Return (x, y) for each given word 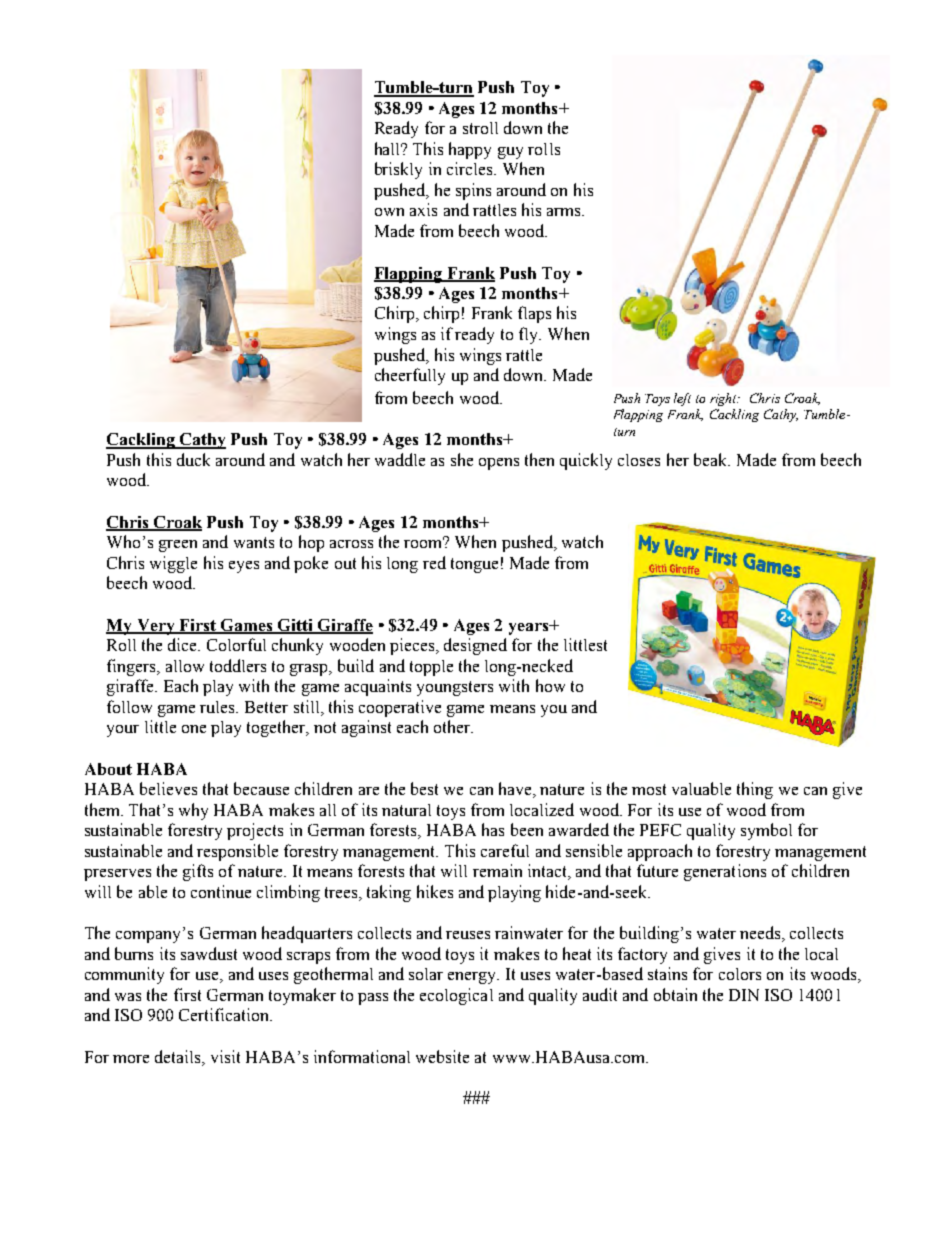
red (434, 562)
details (179, 1056)
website (442, 1056)
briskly (398, 170)
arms (565, 212)
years (529, 629)
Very (156, 627)
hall (389, 148)
